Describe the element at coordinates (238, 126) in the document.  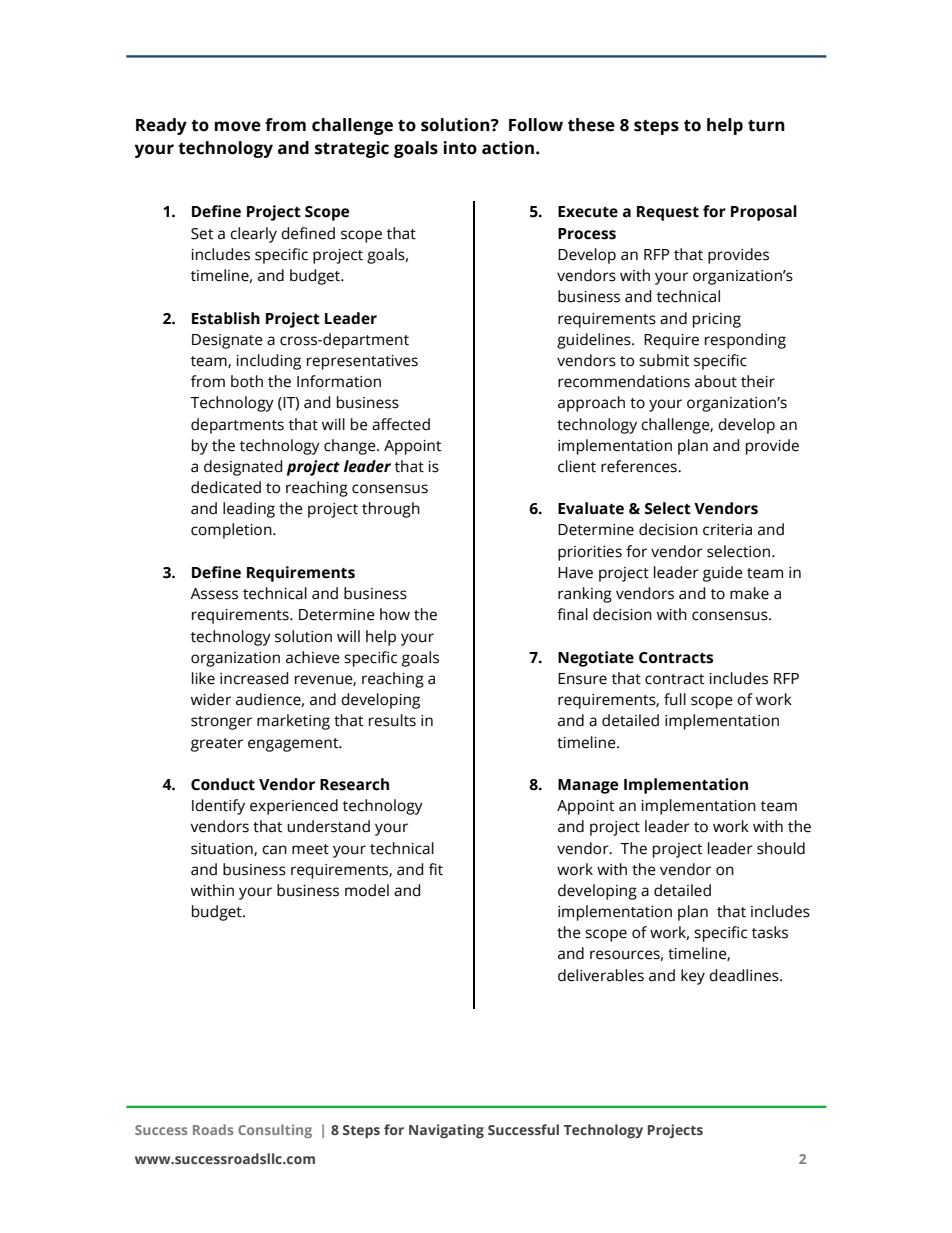
I see `move` at that location.
